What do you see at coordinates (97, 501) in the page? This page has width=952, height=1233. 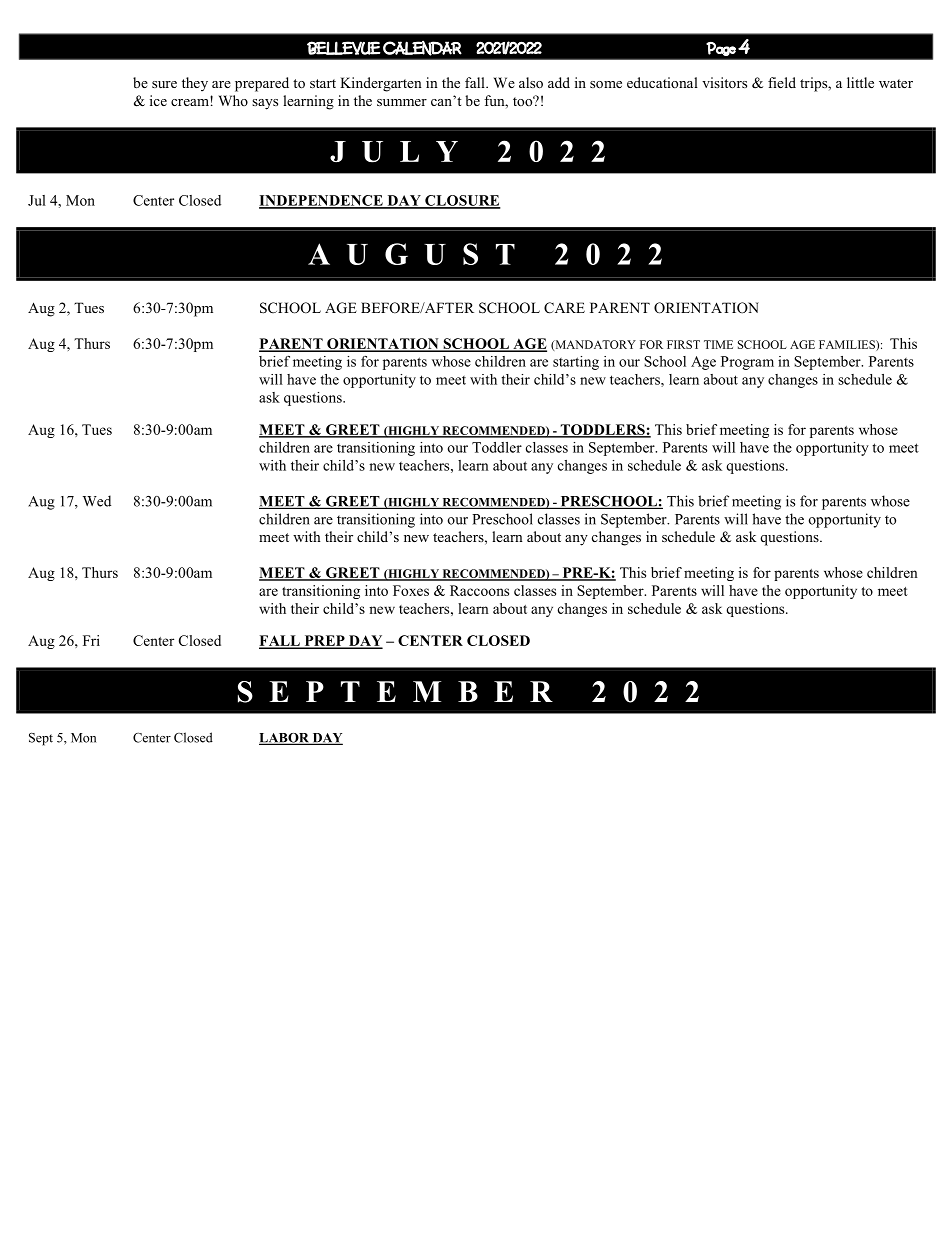 I see `Wed` at bounding box center [97, 501].
